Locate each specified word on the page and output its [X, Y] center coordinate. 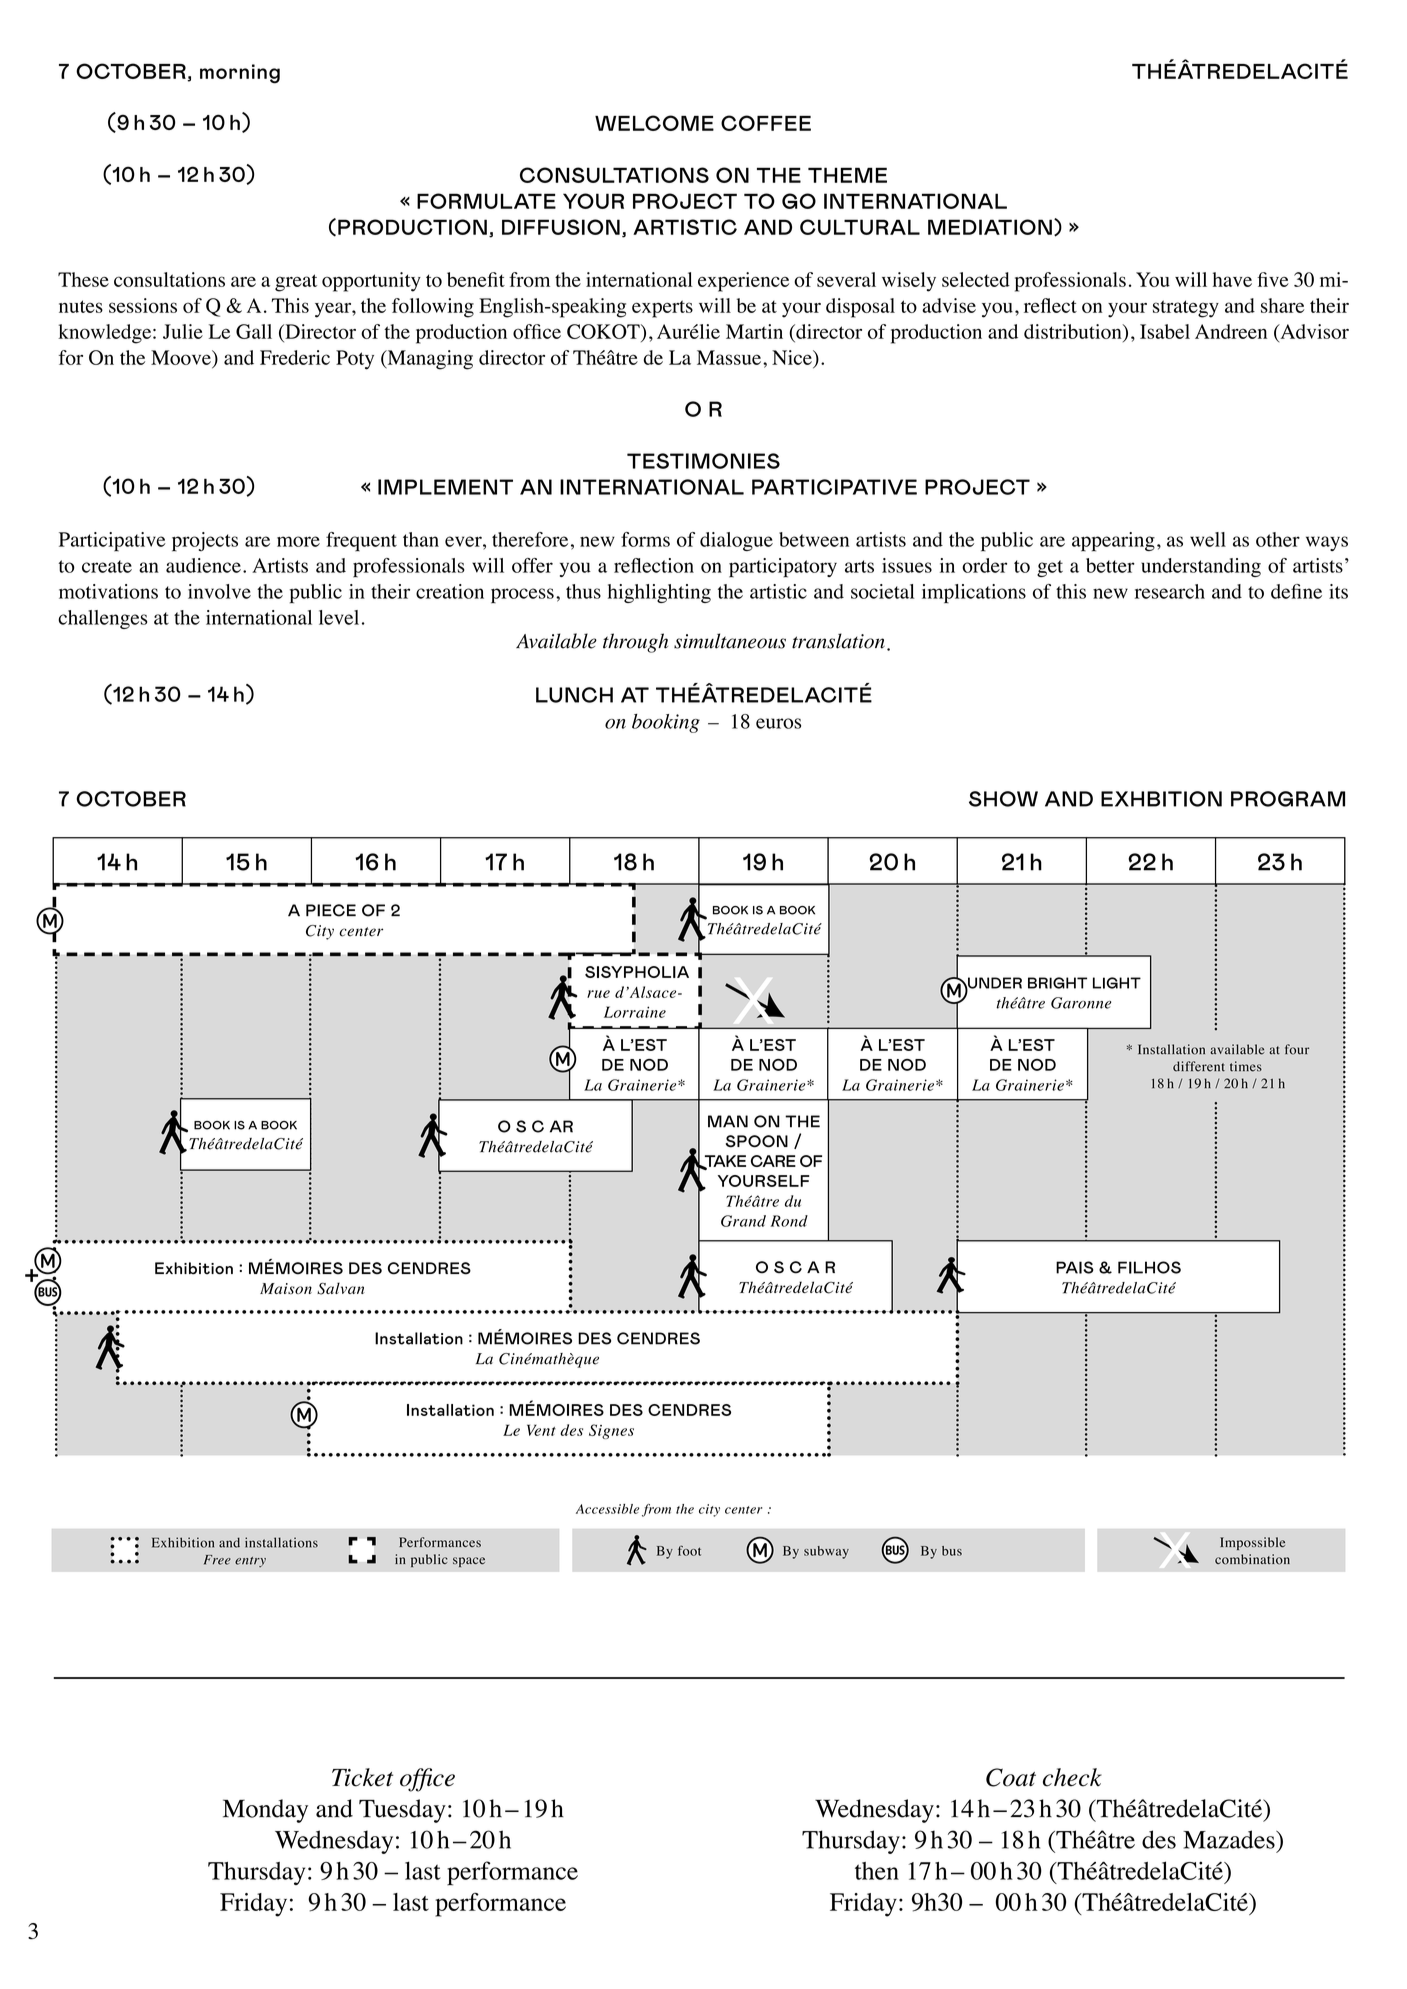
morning [240, 74]
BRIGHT [1057, 983]
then [877, 1871]
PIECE [331, 910]
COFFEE [766, 123]
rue [598, 994]
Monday [265, 1811]
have [1232, 279]
